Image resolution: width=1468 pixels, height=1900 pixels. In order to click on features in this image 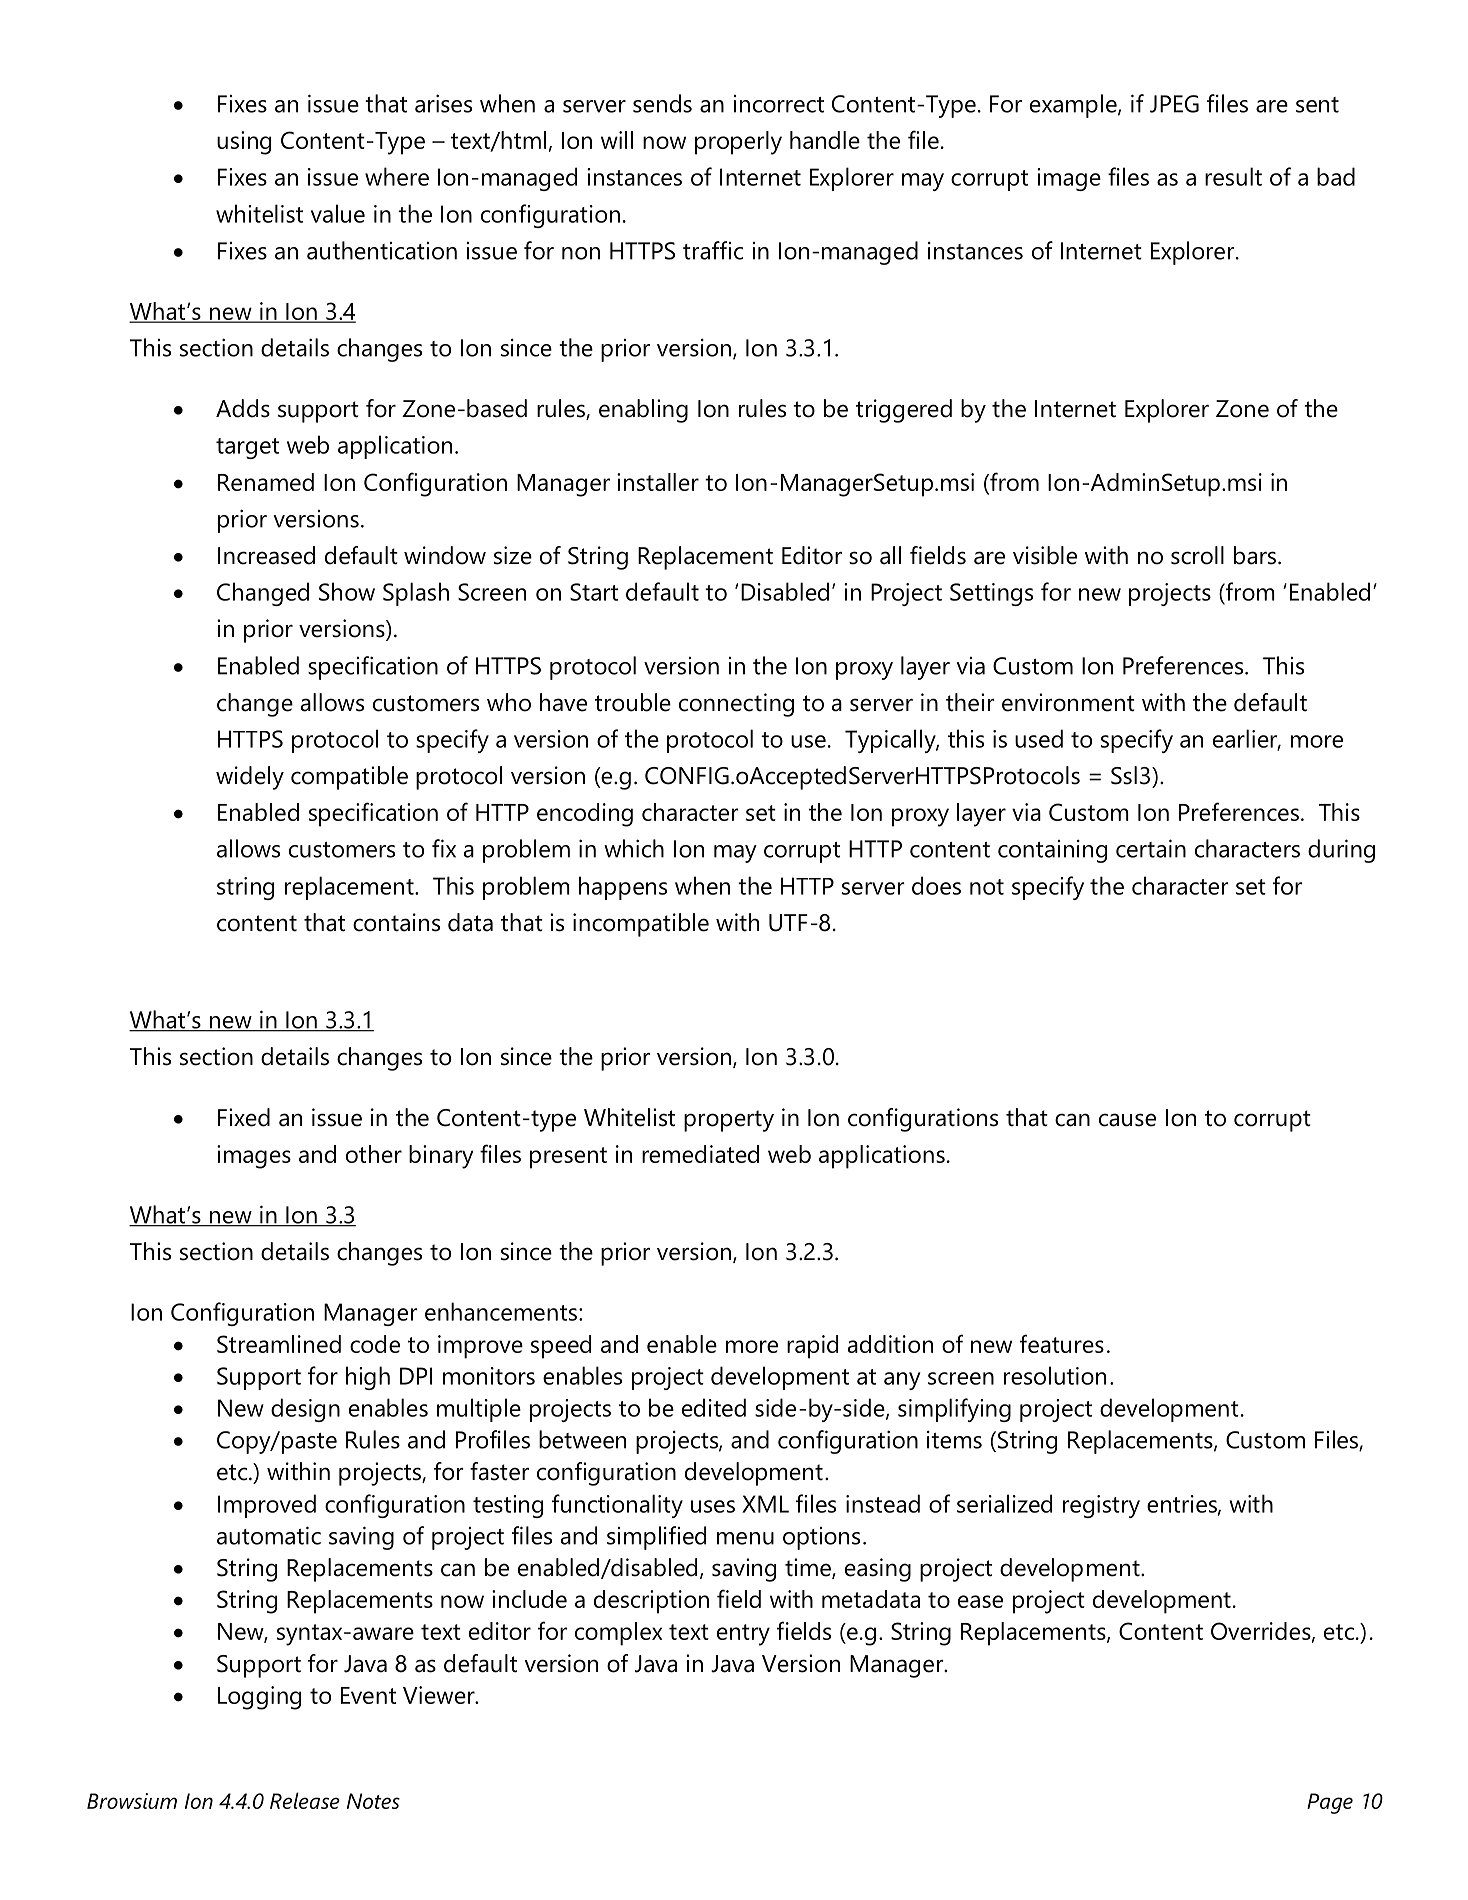, I will do `click(1062, 1343)`.
